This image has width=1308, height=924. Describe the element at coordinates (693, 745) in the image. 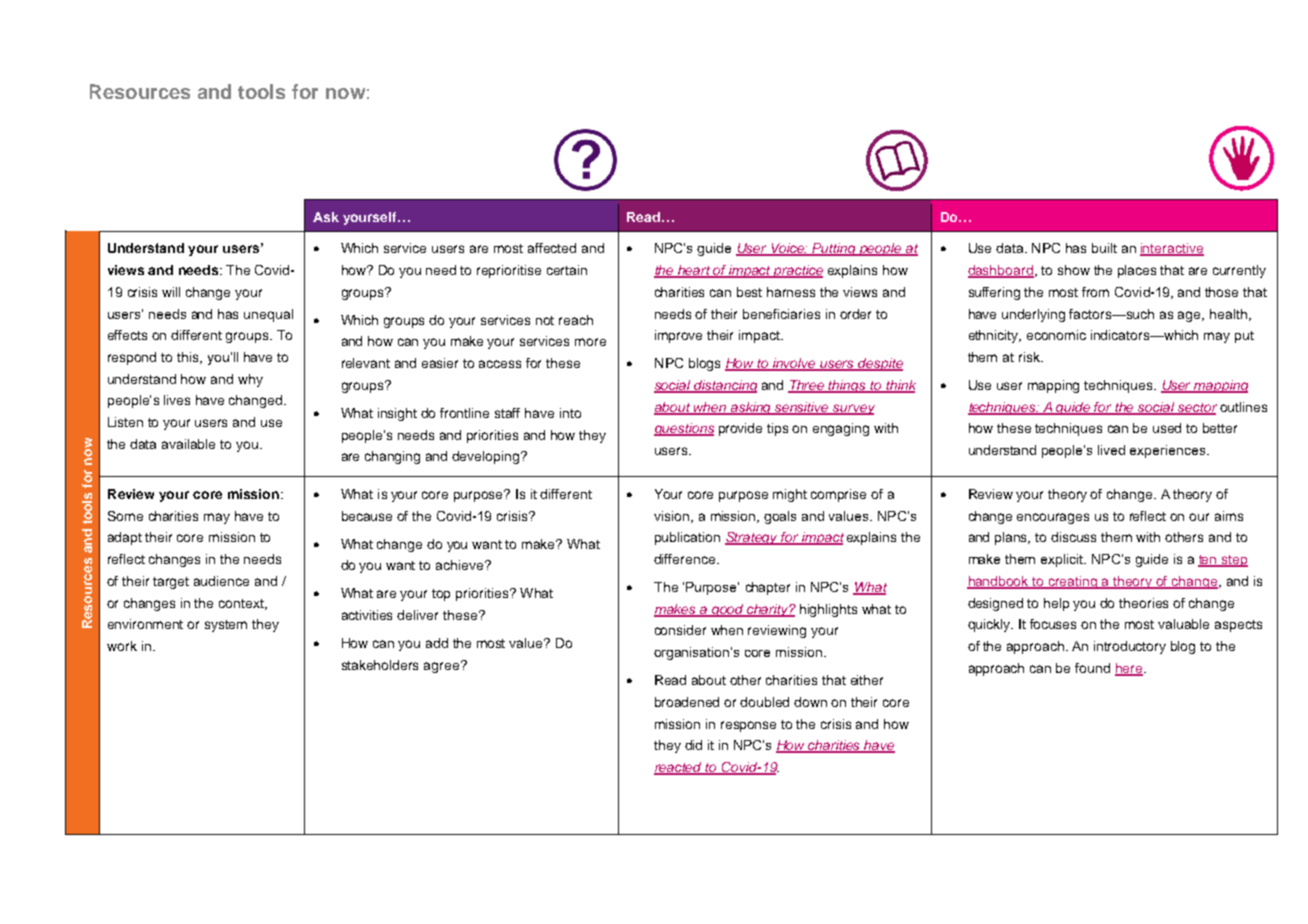

I see `did` at that location.
